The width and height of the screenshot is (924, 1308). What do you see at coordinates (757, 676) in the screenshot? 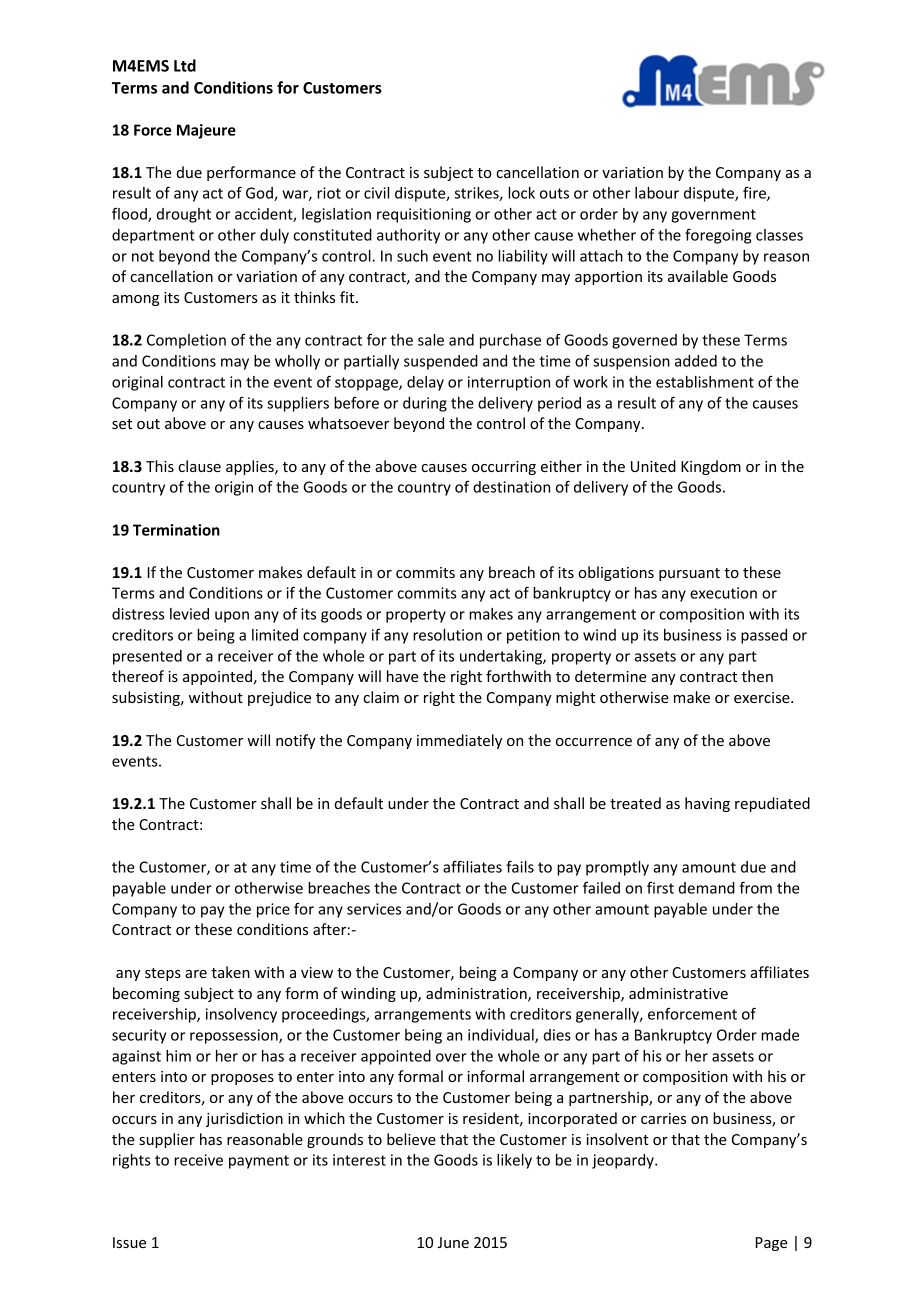
I see `then` at bounding box center [757, 676].
